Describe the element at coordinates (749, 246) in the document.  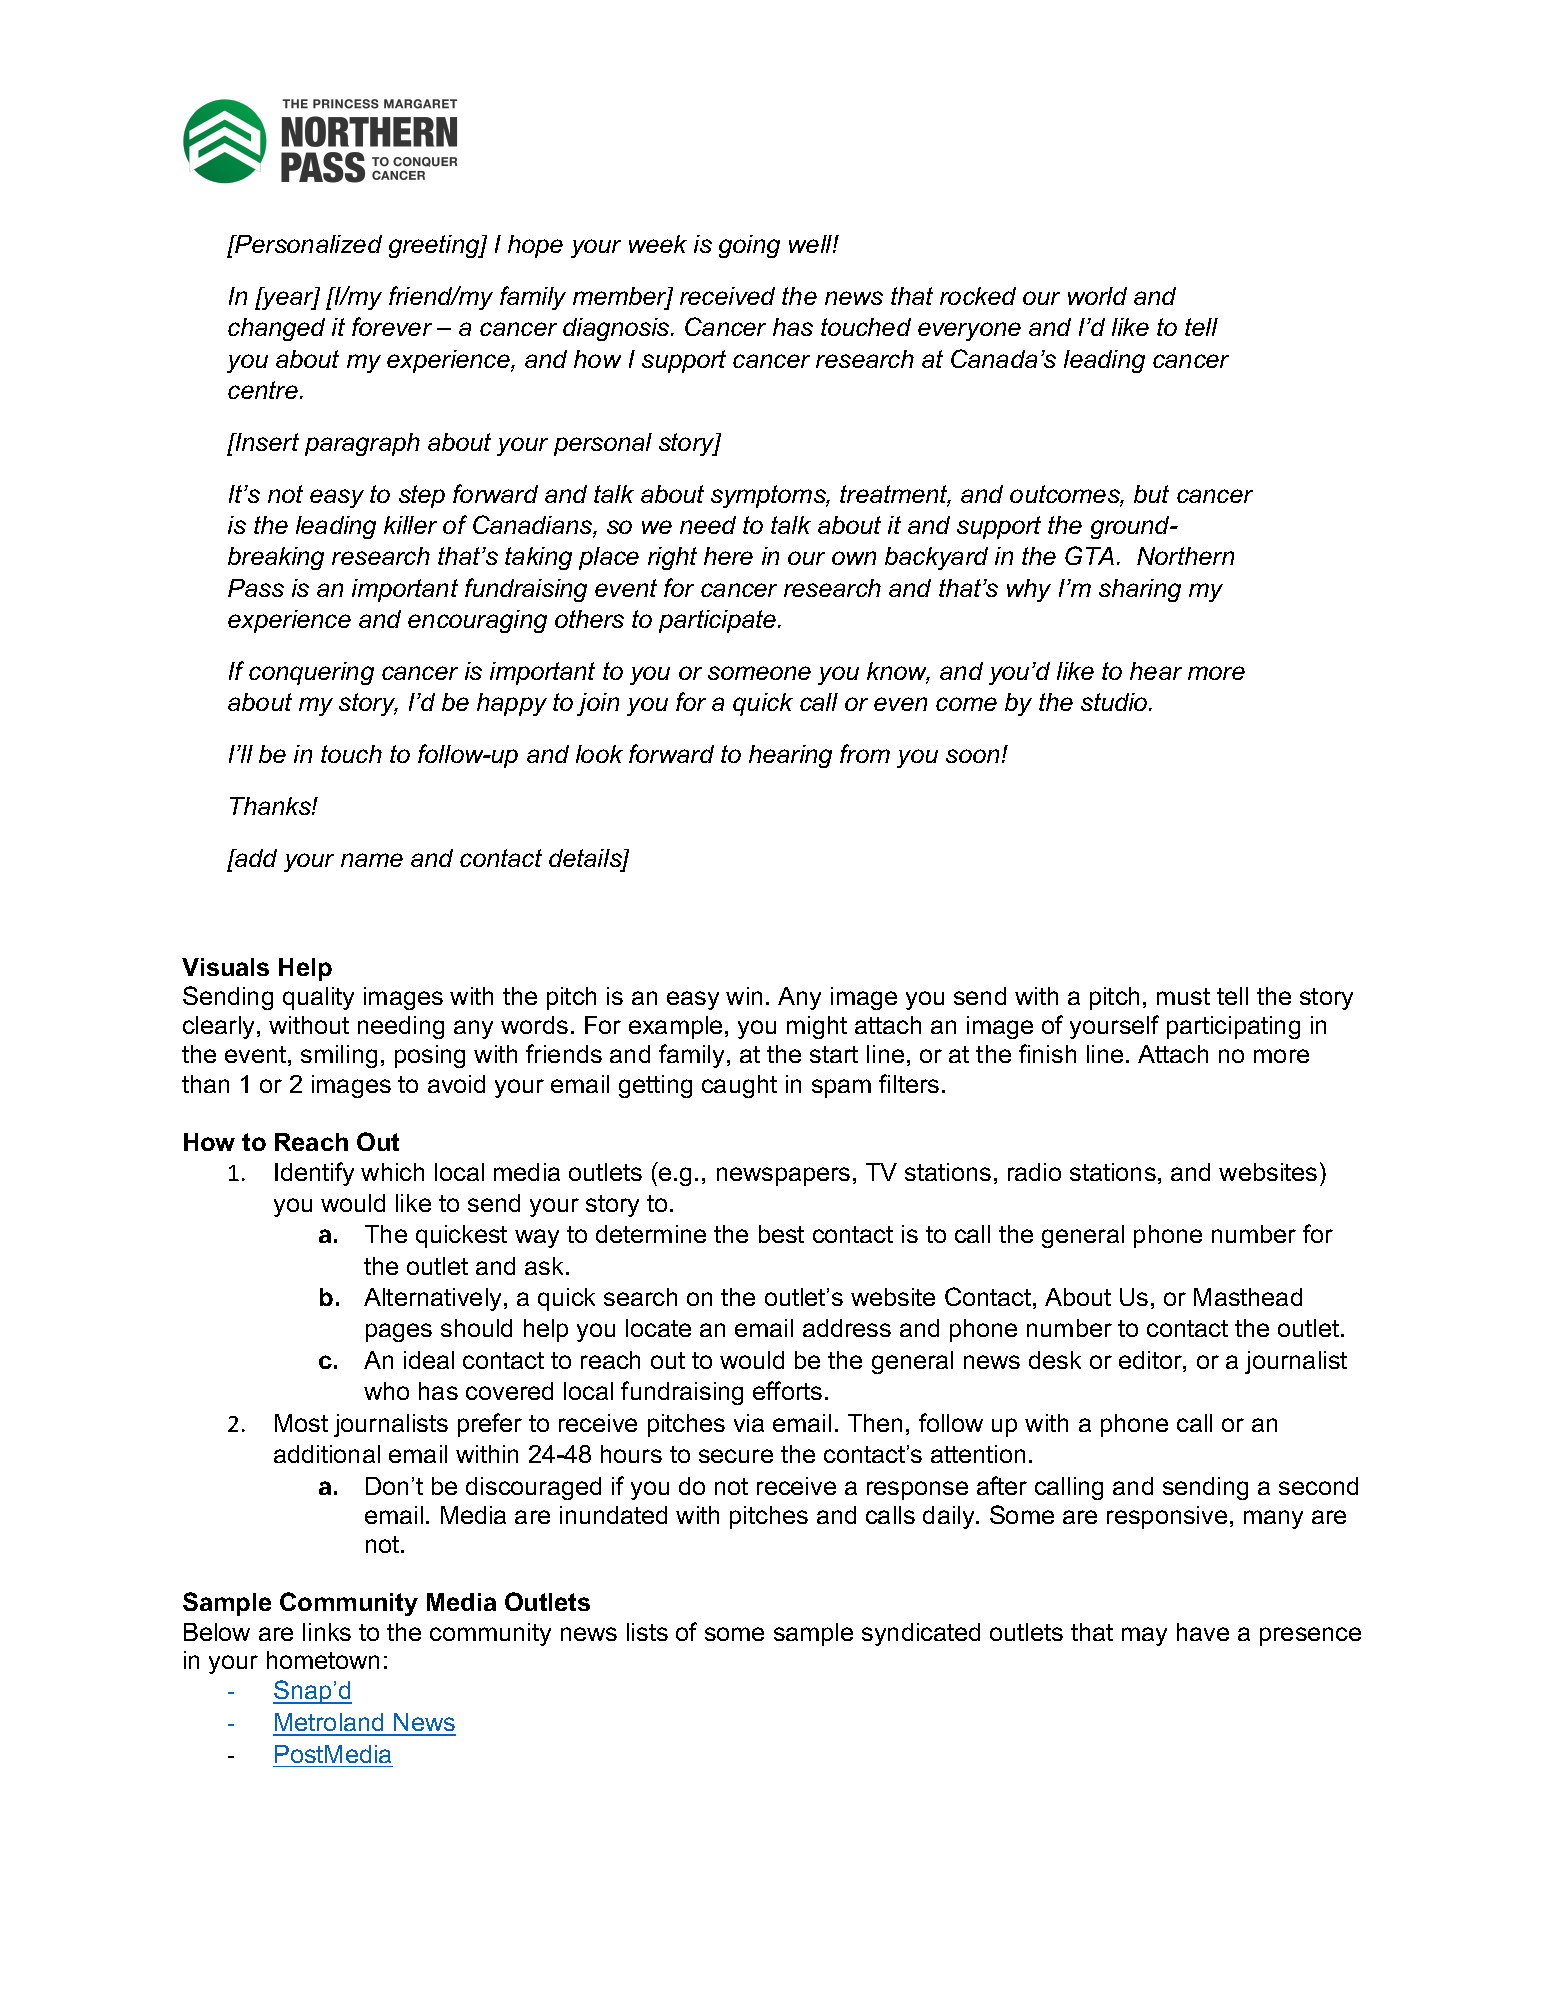
I see `going` at that location.
